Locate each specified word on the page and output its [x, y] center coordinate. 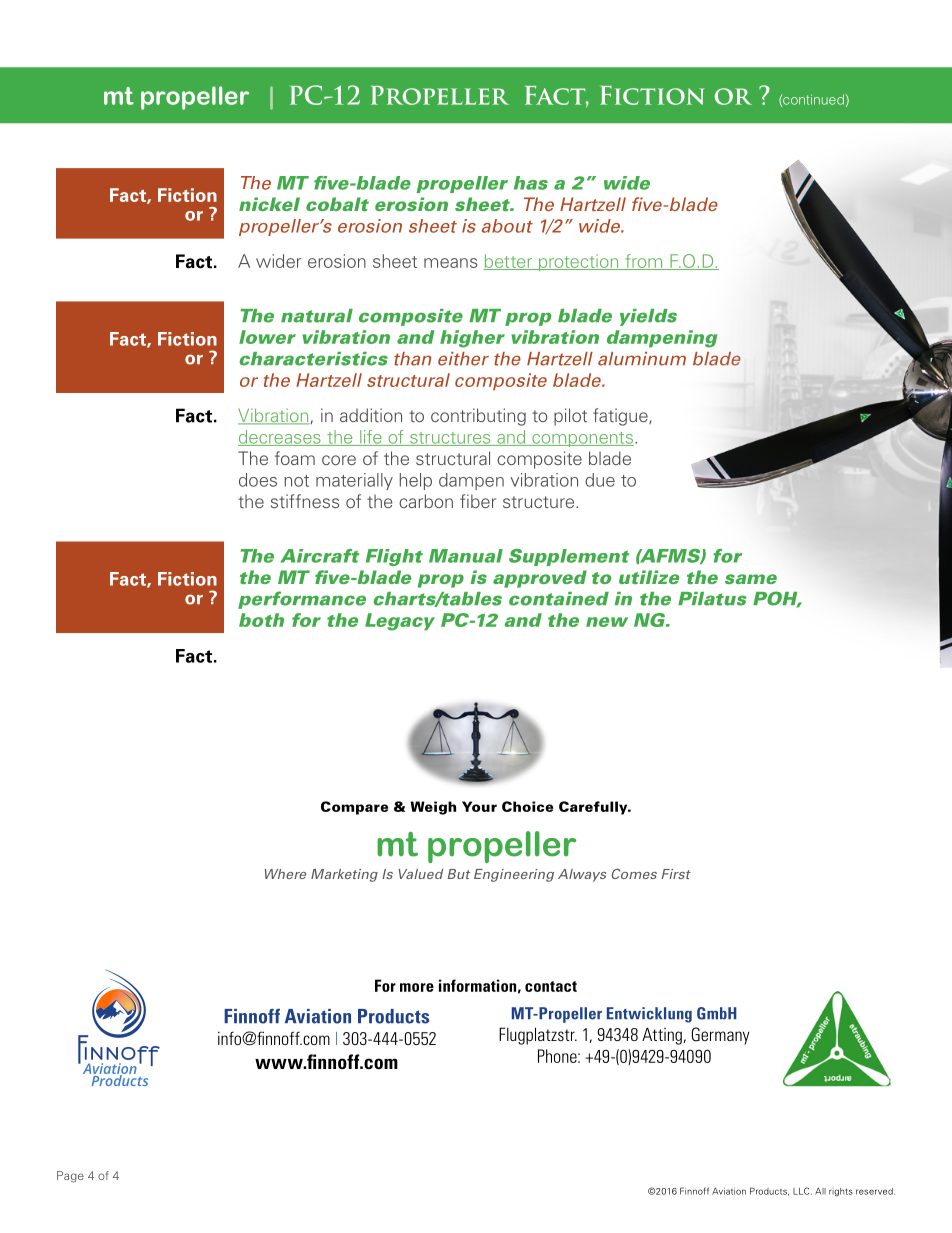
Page [70, 1177]
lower [267, 337]
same [751, 579]
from [644, 262]
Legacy [400, 622]
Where [285, 874]
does [258, 480]
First [676, 874]
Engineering [514, 875]
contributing [478, 417]
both [261, 620]
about [507, 226]
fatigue [621, 417]
